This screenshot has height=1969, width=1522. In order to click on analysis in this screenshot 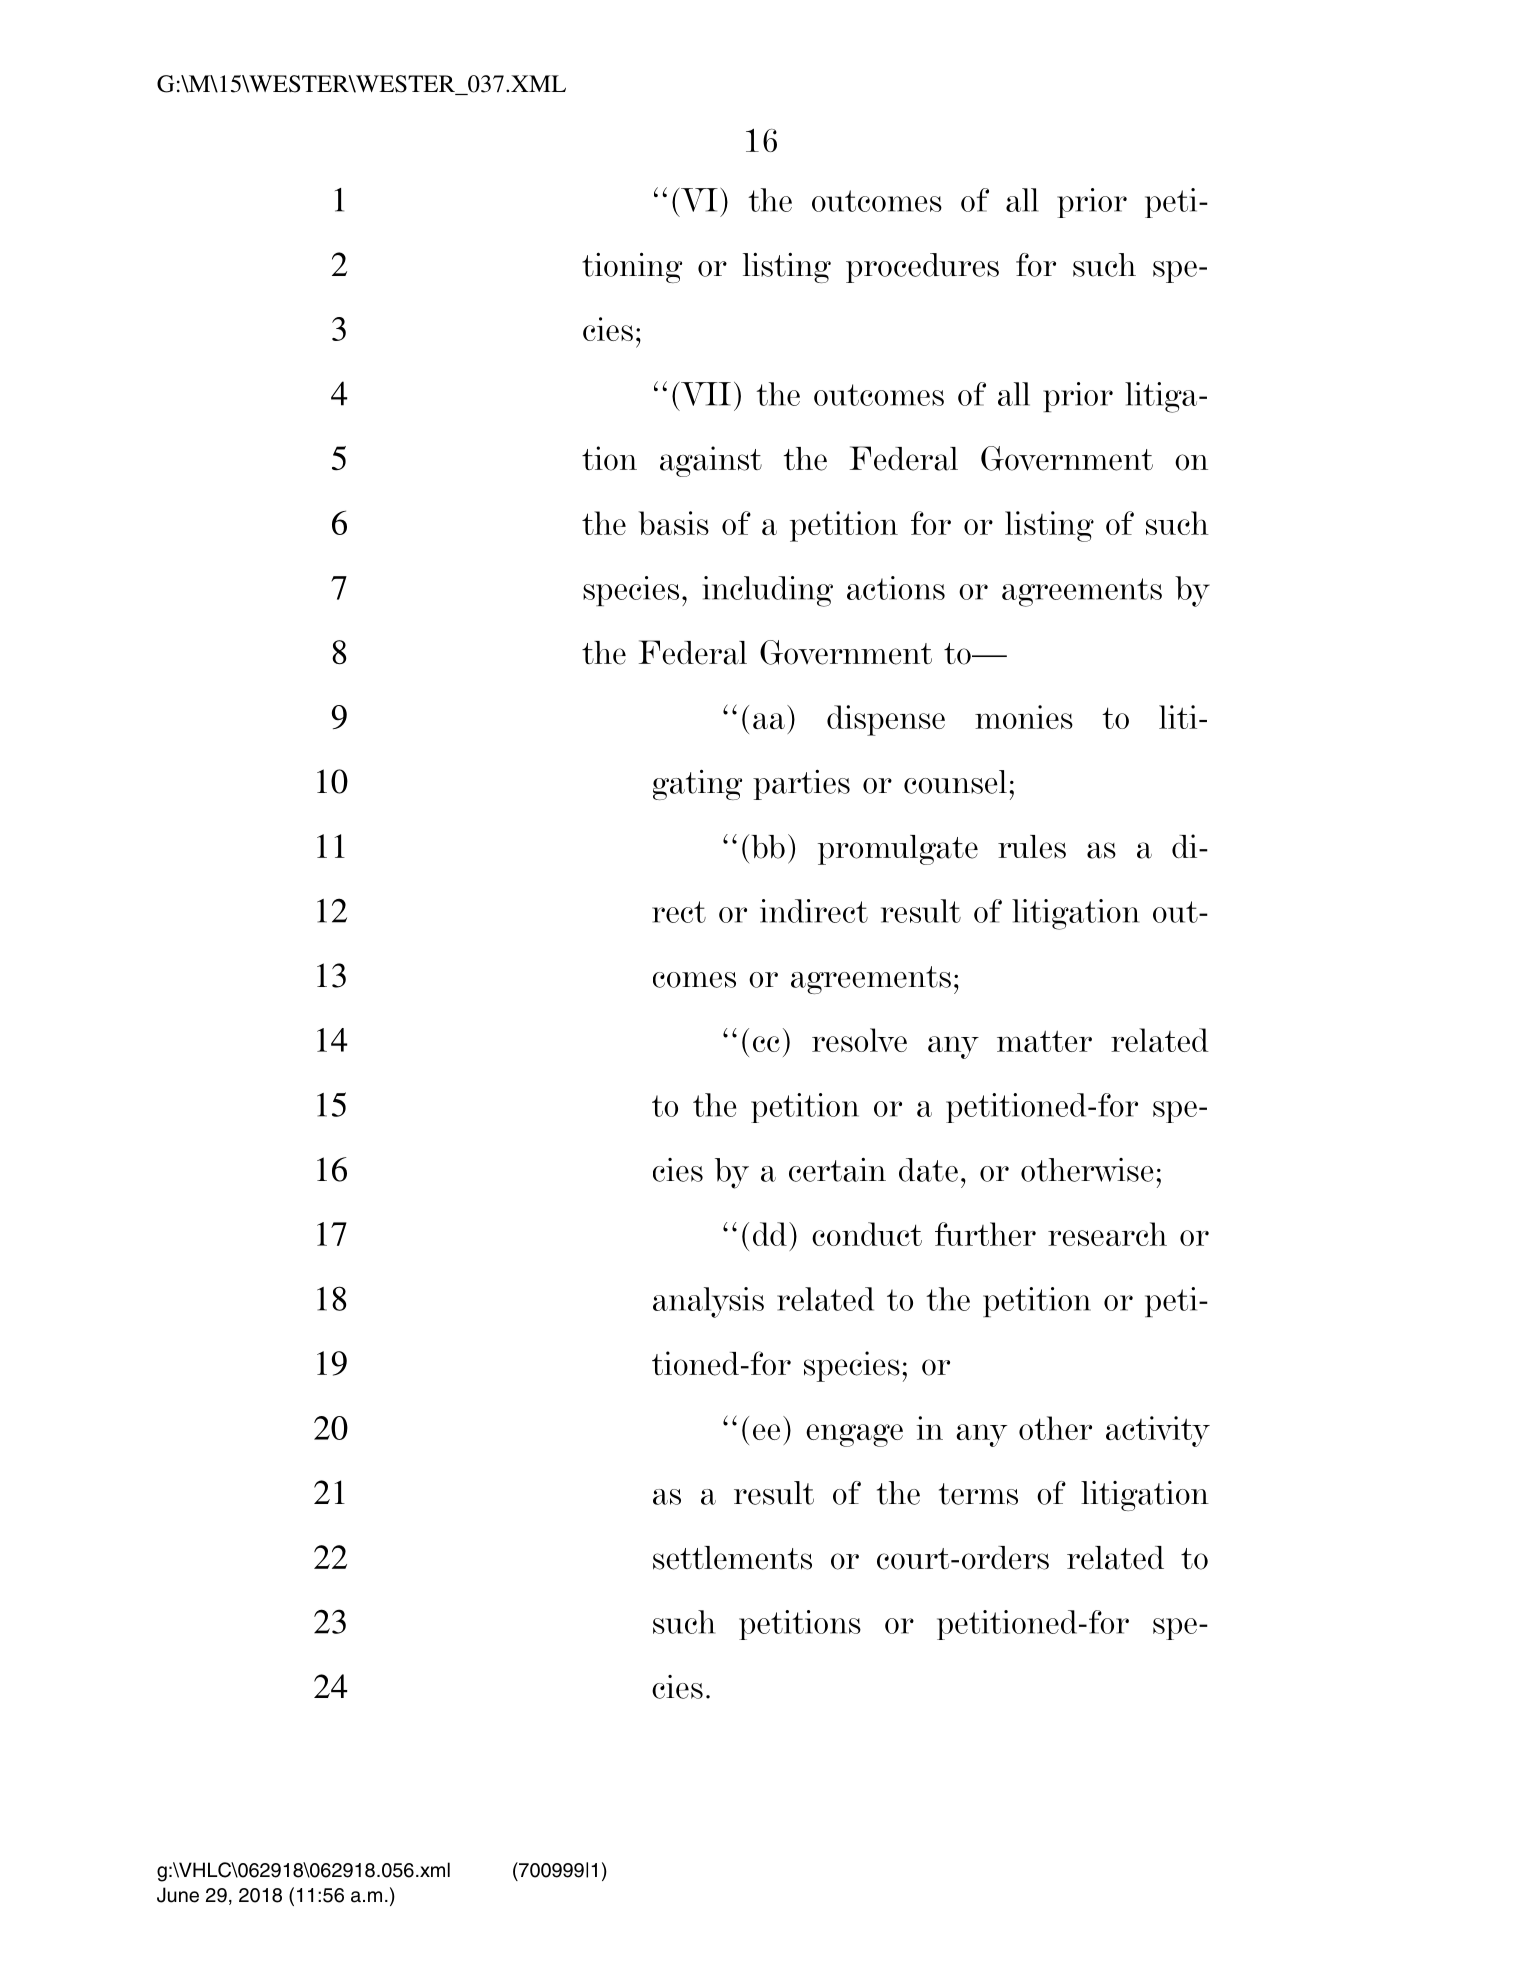, I will do `click(708, 1302)`.
